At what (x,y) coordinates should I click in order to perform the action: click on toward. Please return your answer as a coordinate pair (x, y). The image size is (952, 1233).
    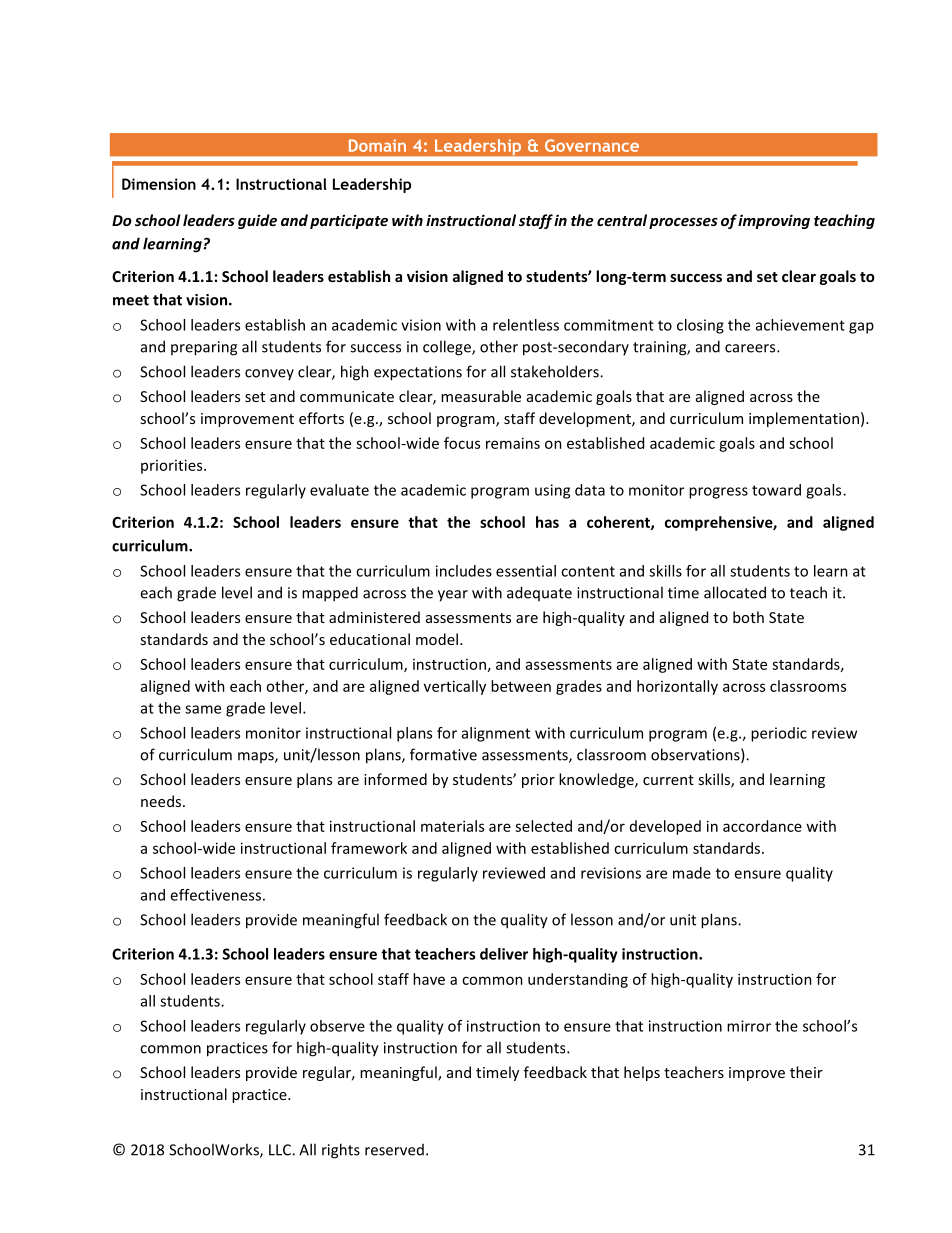
    Looking at the image, I should click on (776, 490).
